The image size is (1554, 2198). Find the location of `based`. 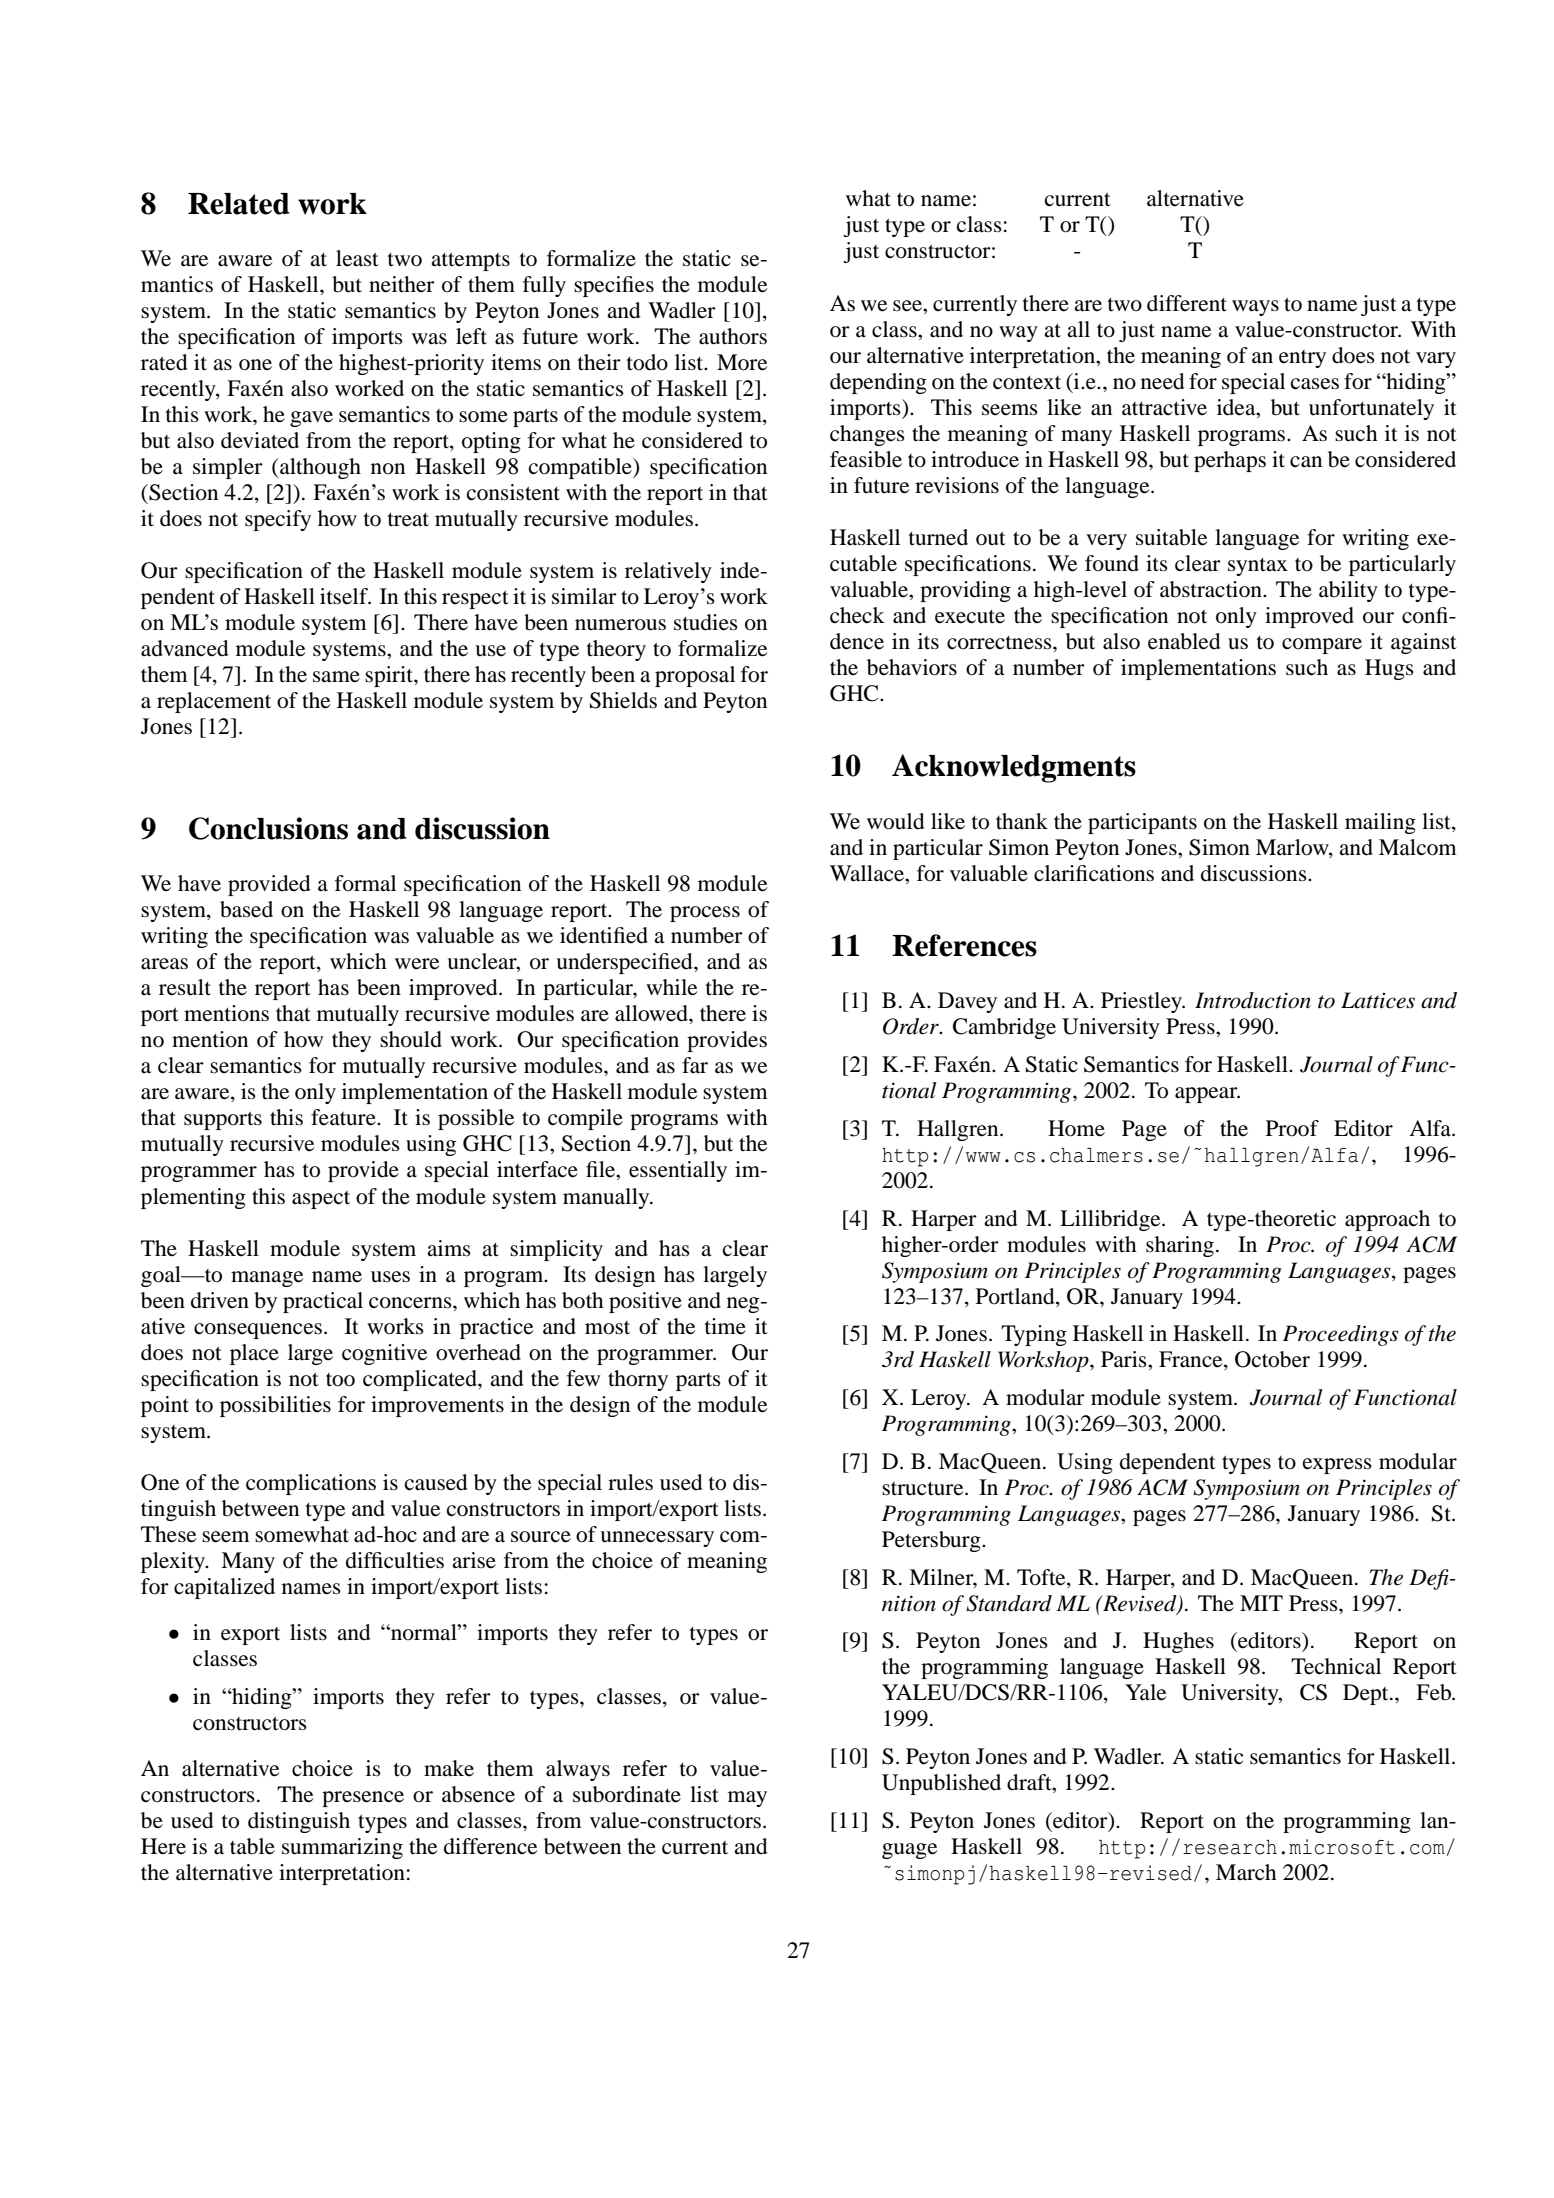

based is located at coordinates (246, 909).
